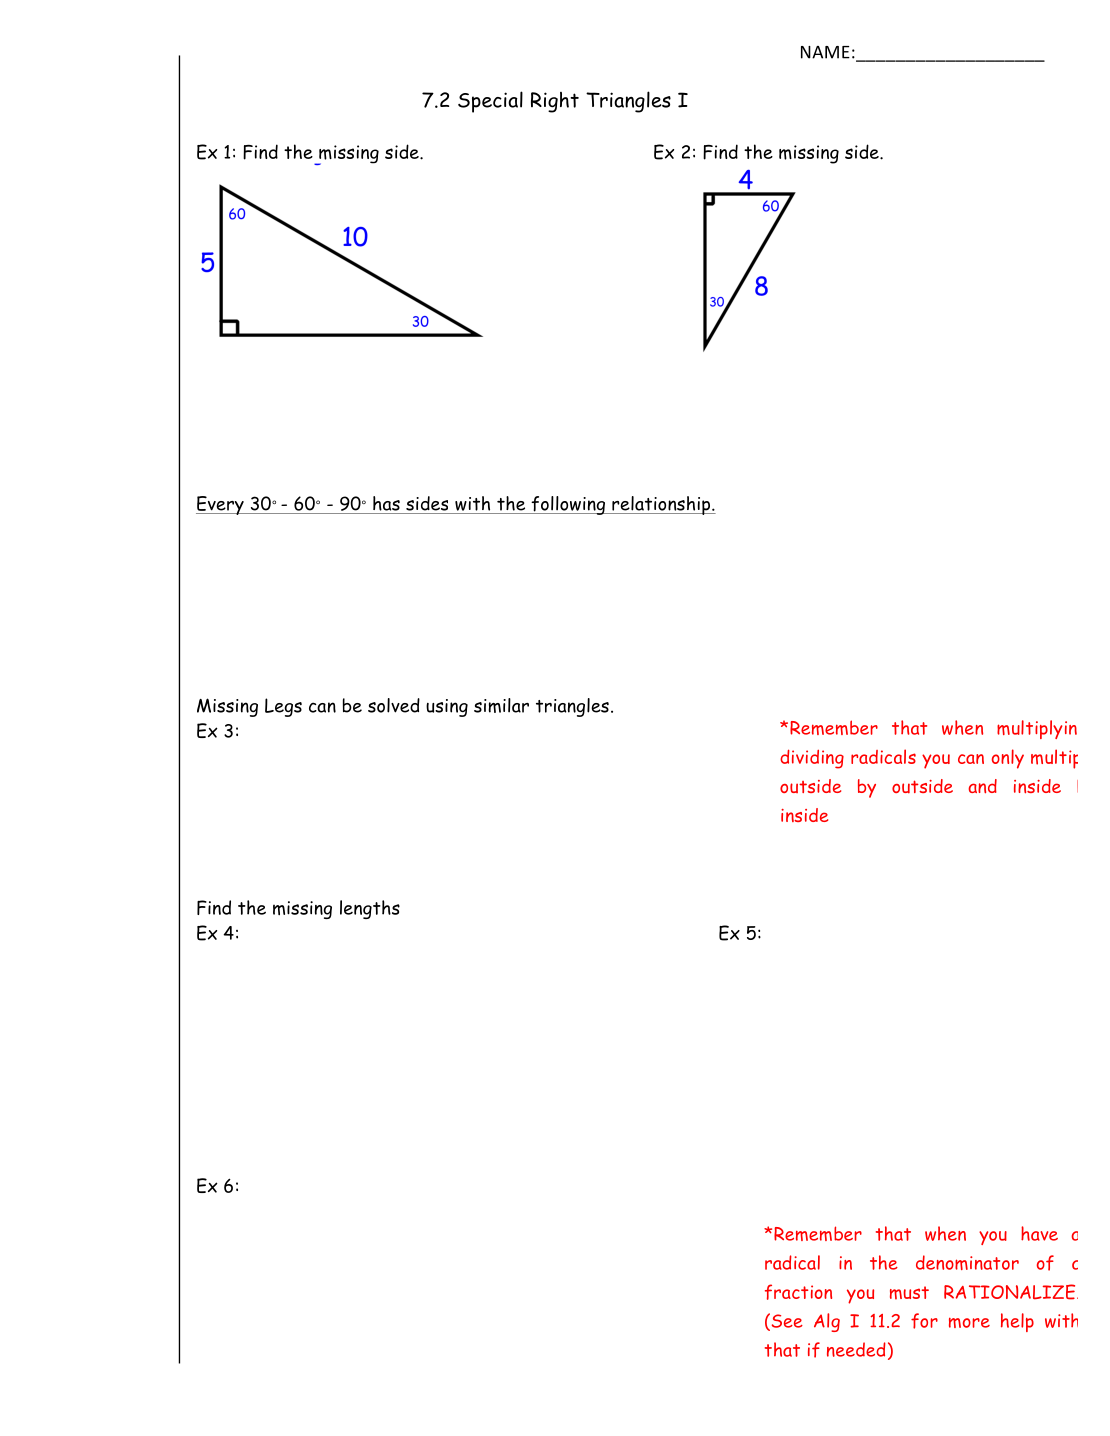  Describe the element at coordinates (798, 1292) in the screenshot. I see `fraction` at that location.
